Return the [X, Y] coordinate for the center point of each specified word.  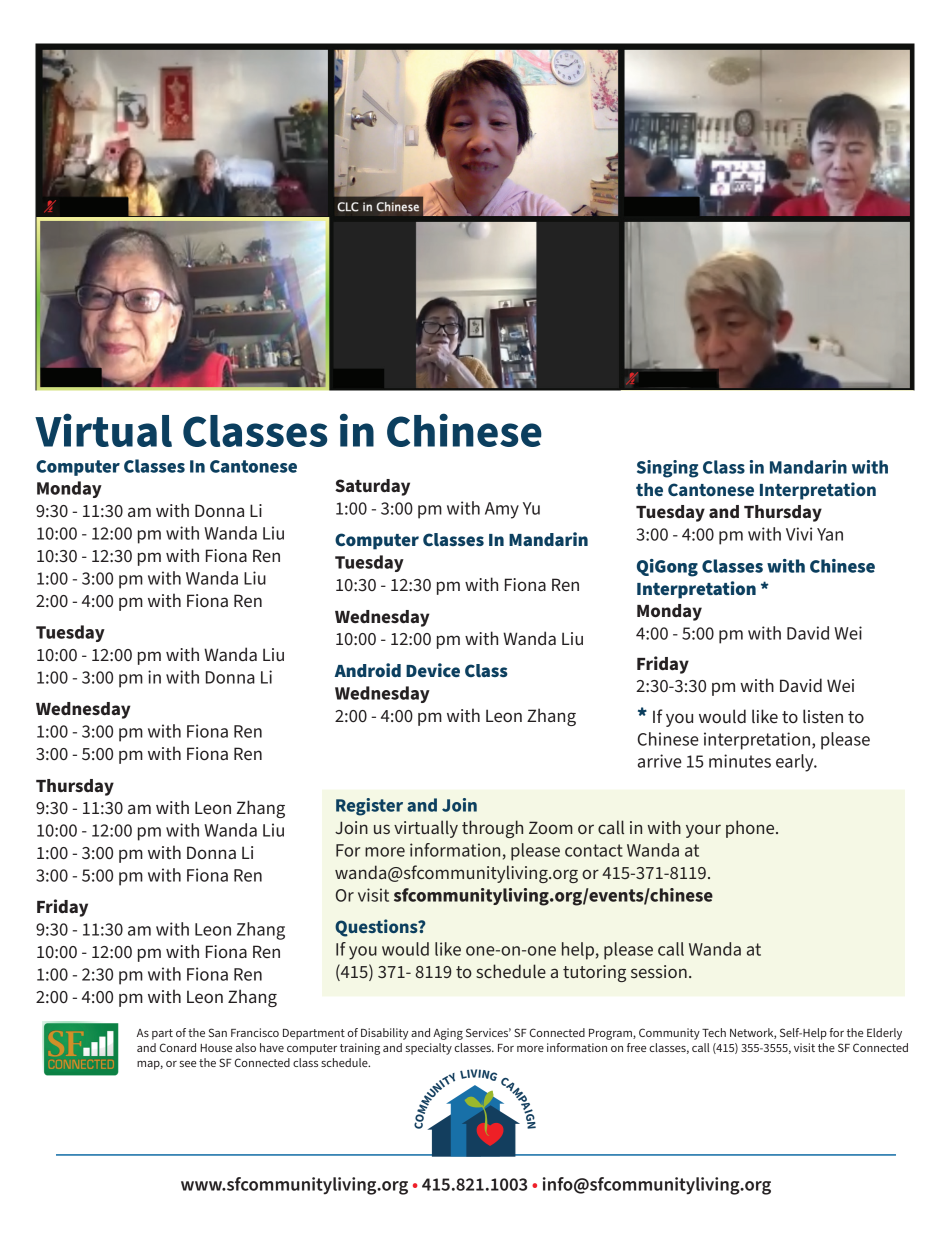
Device [433, 670]
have [272, 1047]
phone [751, 829]
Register [369, 807]
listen [823, 716]
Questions [377, 928]
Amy [502, 510]
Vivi [799, 534]
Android [368, 670]
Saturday [372, 487]
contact [594, 850]
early [796, 763]
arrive [660, 761]
